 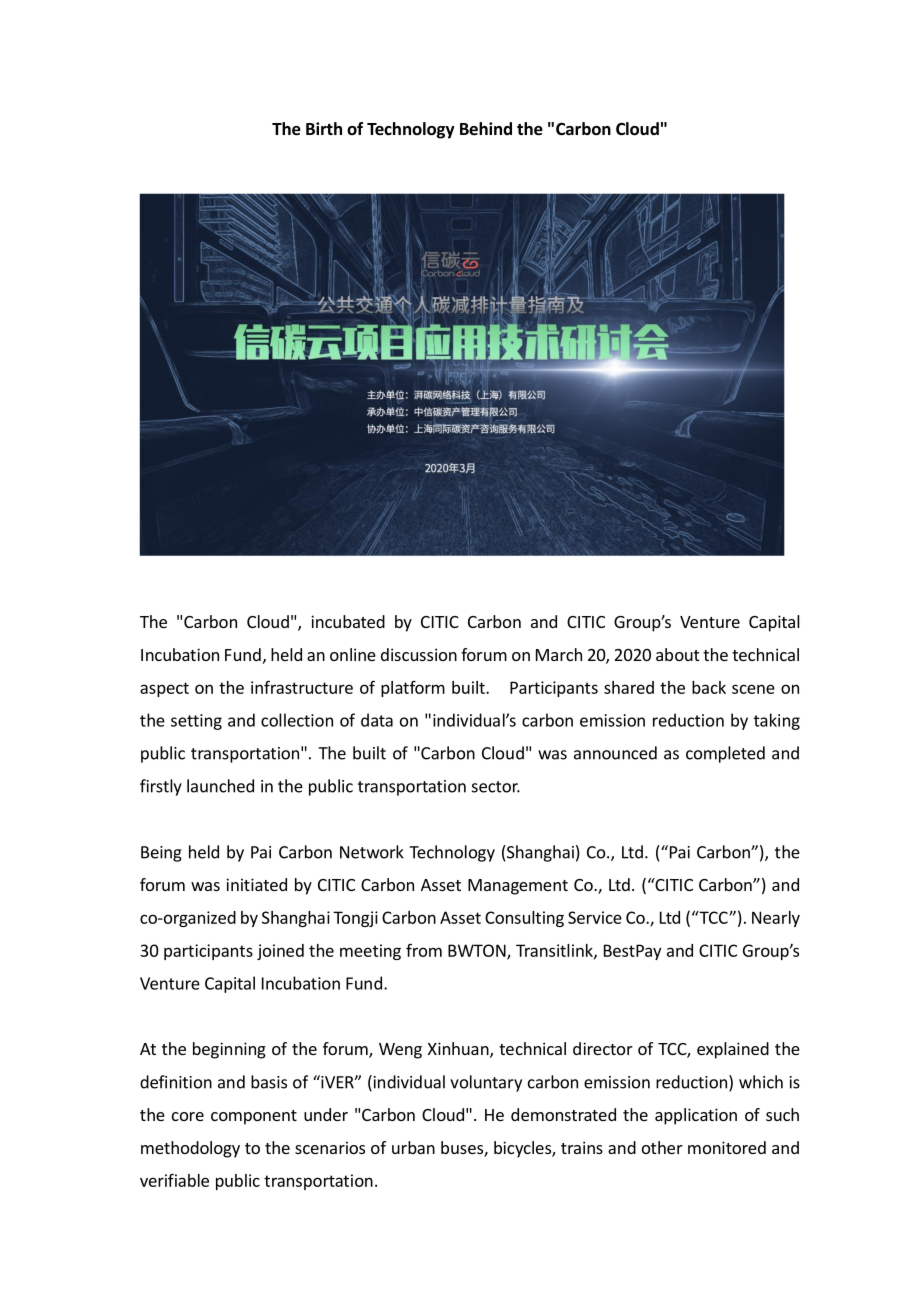 What do you see at coordinates (463, 1149) in the screenshot?
I see `buses` at bounding box center [463, 1149].
